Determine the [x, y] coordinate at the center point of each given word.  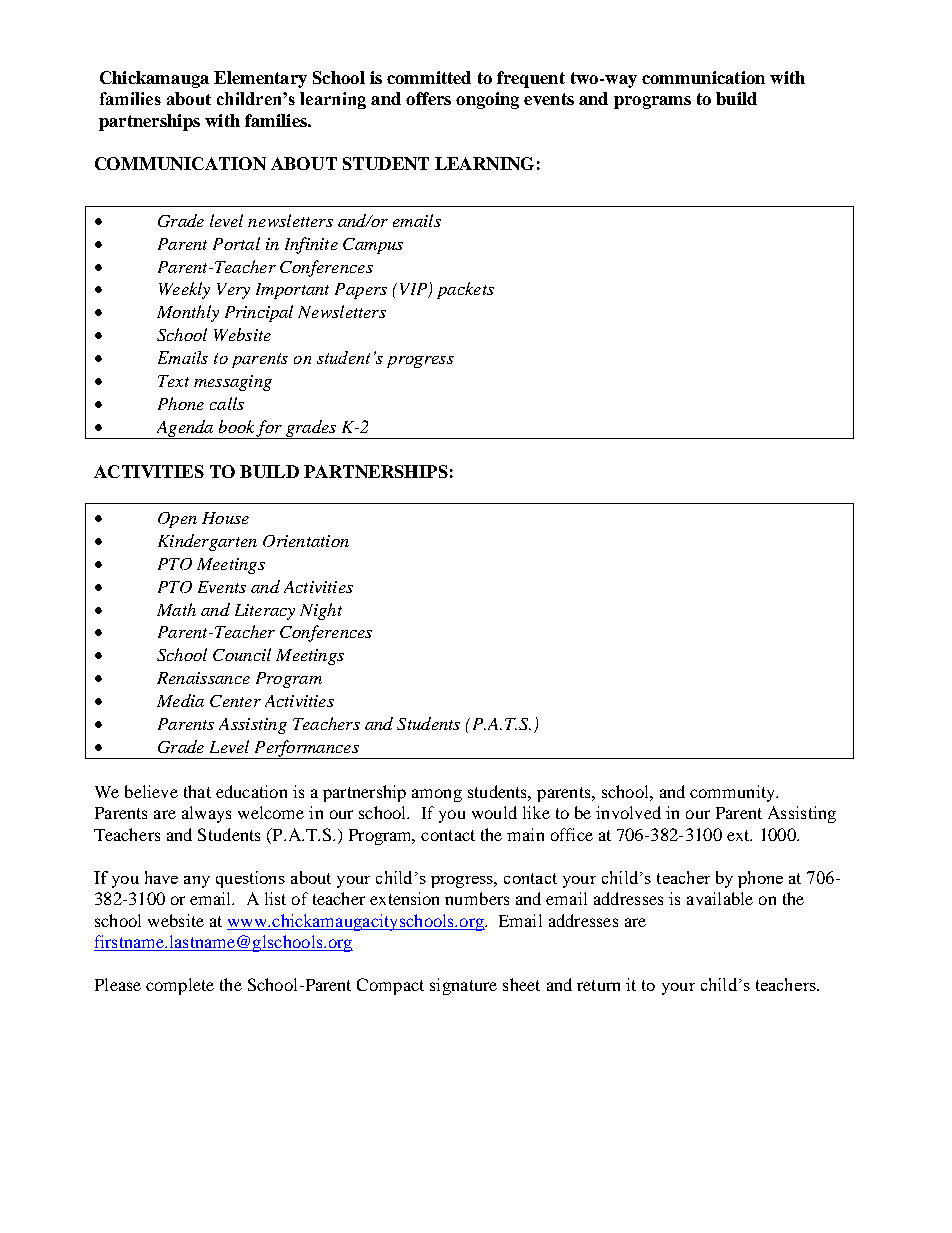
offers [428, 98]
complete [180, 986]
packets [465, 290]
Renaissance [203, 678]
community [733, 793]
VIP [415, 290]
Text [173, 381]
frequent [531, 79]
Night [321, 611]
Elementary [260, 79]
